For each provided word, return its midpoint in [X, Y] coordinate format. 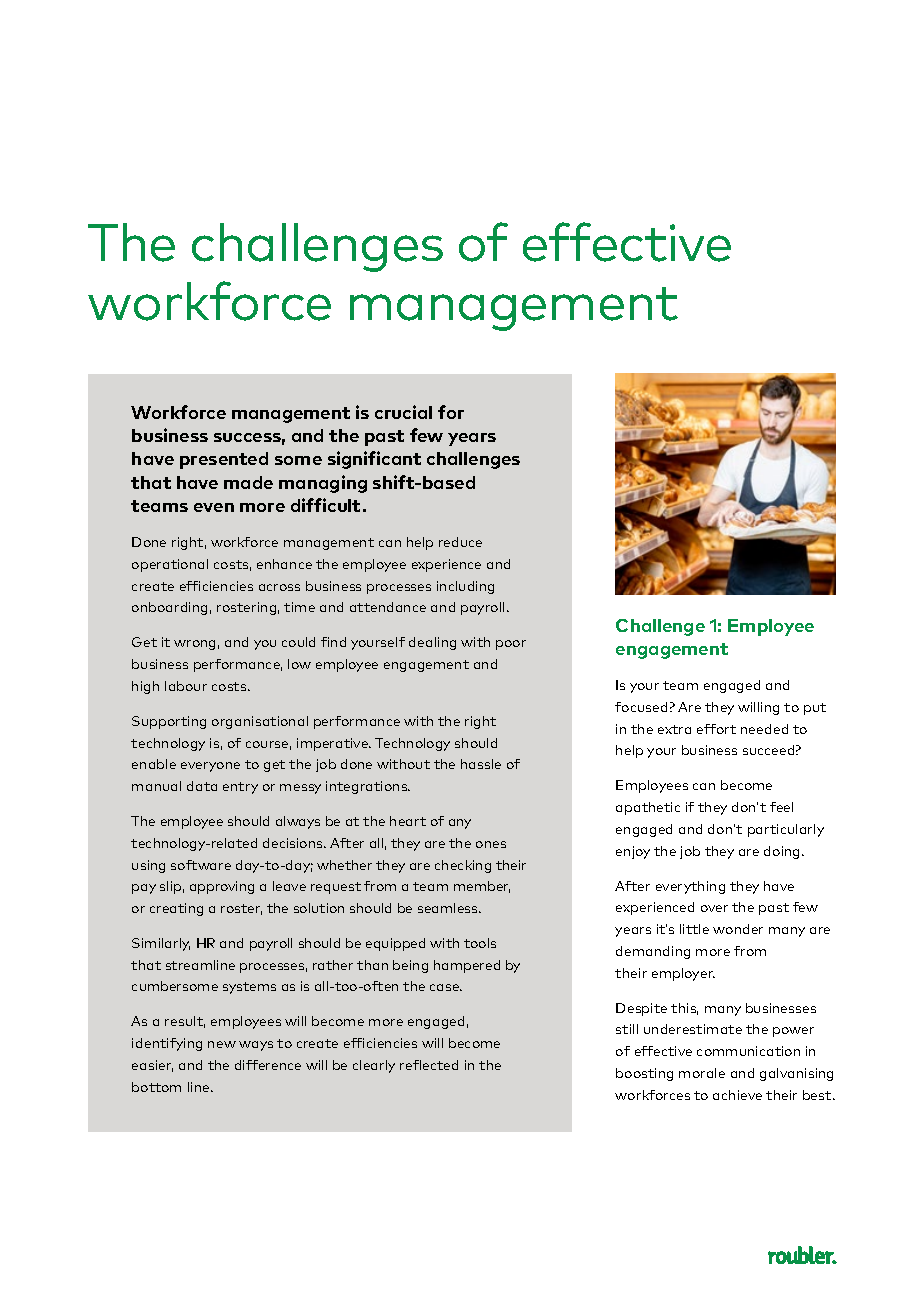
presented [224, 460]
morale [702, 1073]
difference [268, 1065]
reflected [429, 1065]
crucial [403, 412]
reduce [460, 542]
